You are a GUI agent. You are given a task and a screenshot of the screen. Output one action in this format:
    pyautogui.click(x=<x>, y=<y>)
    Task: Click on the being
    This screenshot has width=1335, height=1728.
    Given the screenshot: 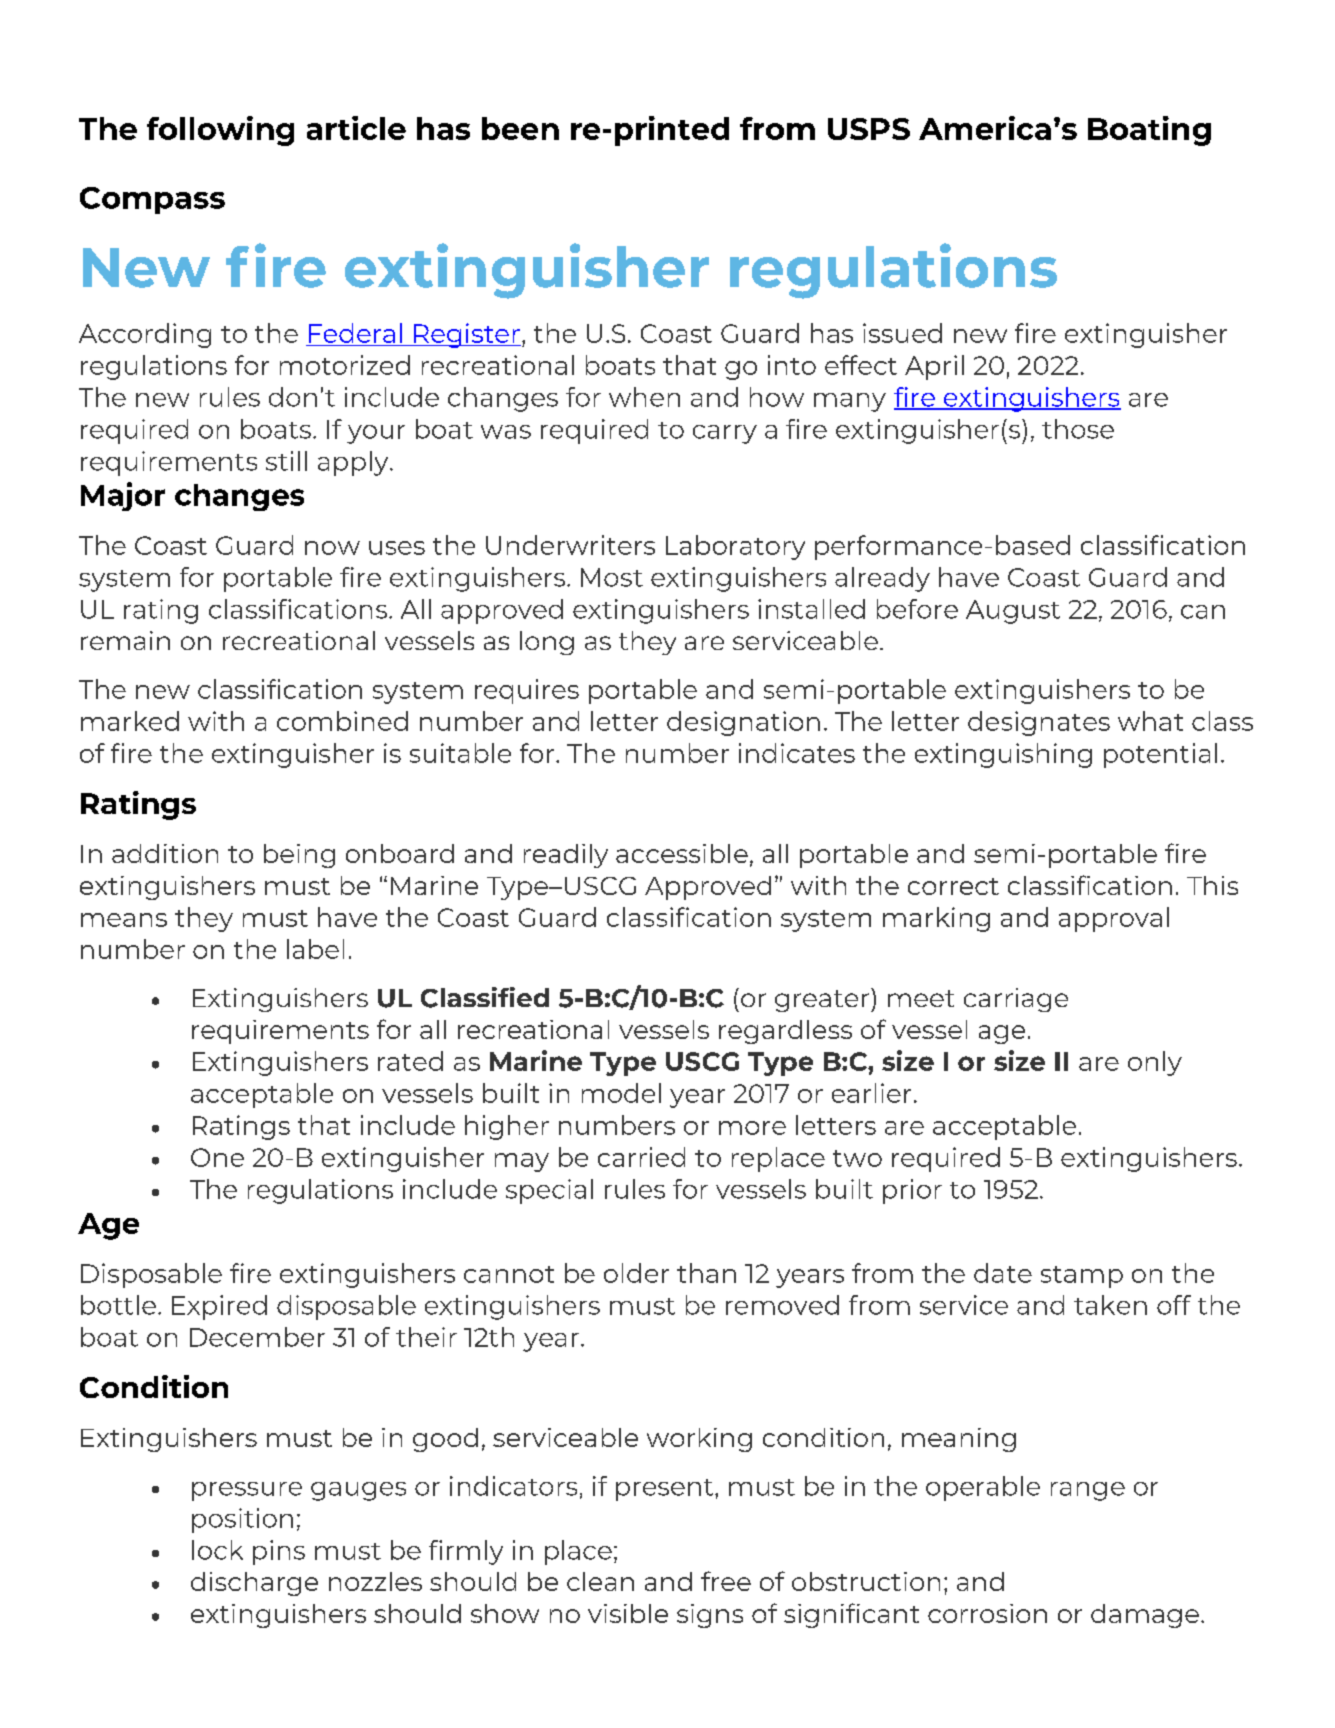 What is the action you would take?
    pyautogui.click(x=299, y=856)
